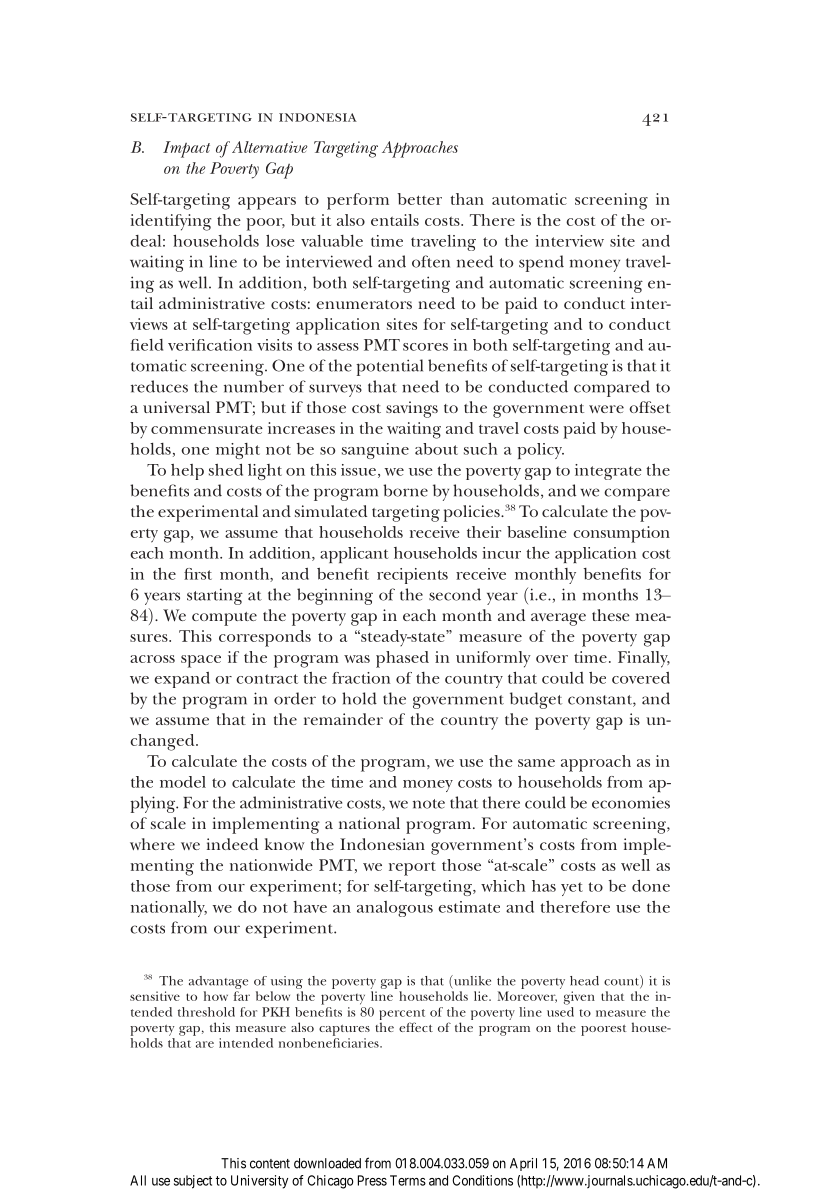  What do you see at coordinates (232, 844) in the screenshot?
I see `indeed` at bounding box center [232, 844].
